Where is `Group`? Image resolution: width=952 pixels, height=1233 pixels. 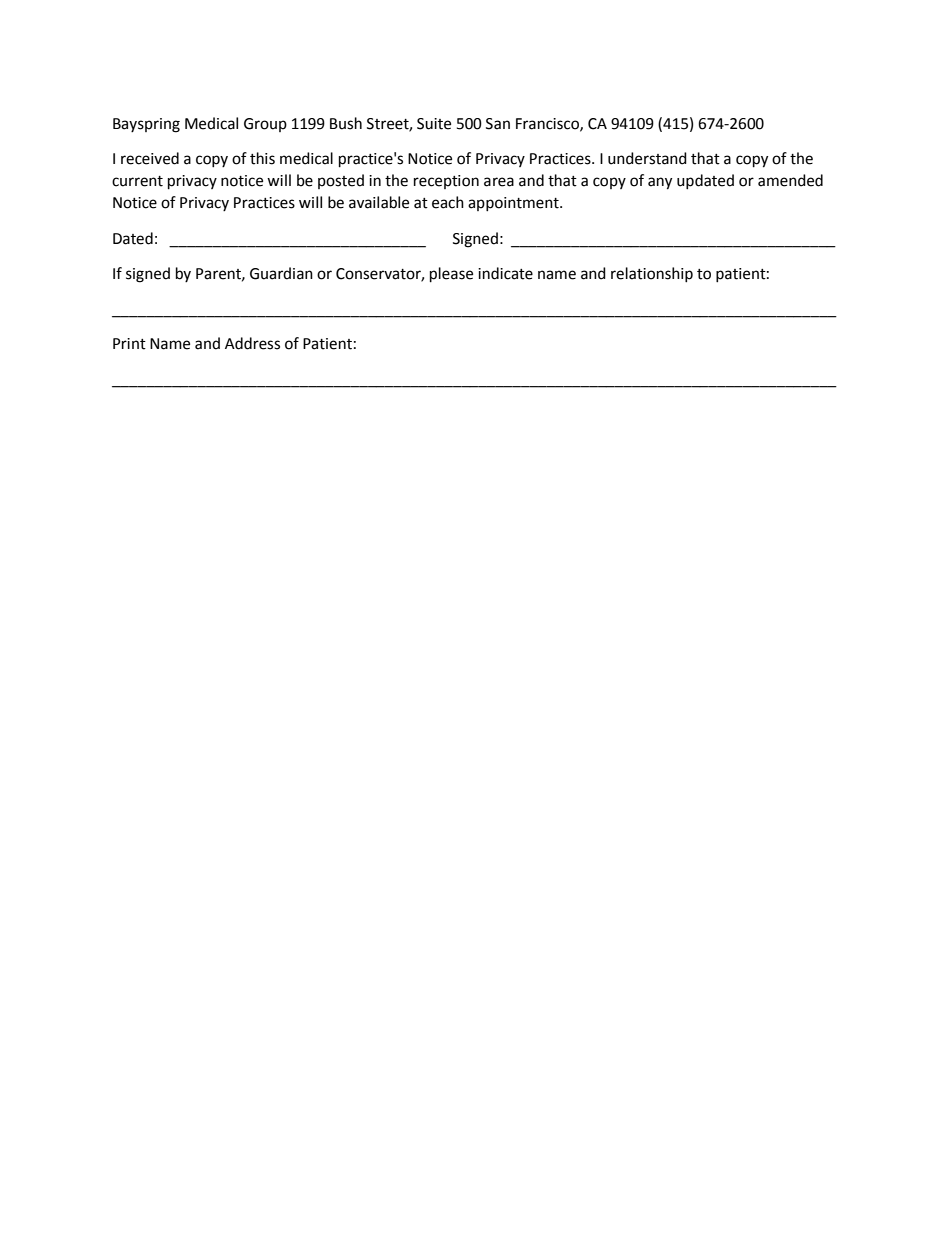 Group is located at coordinates (265, 125).
